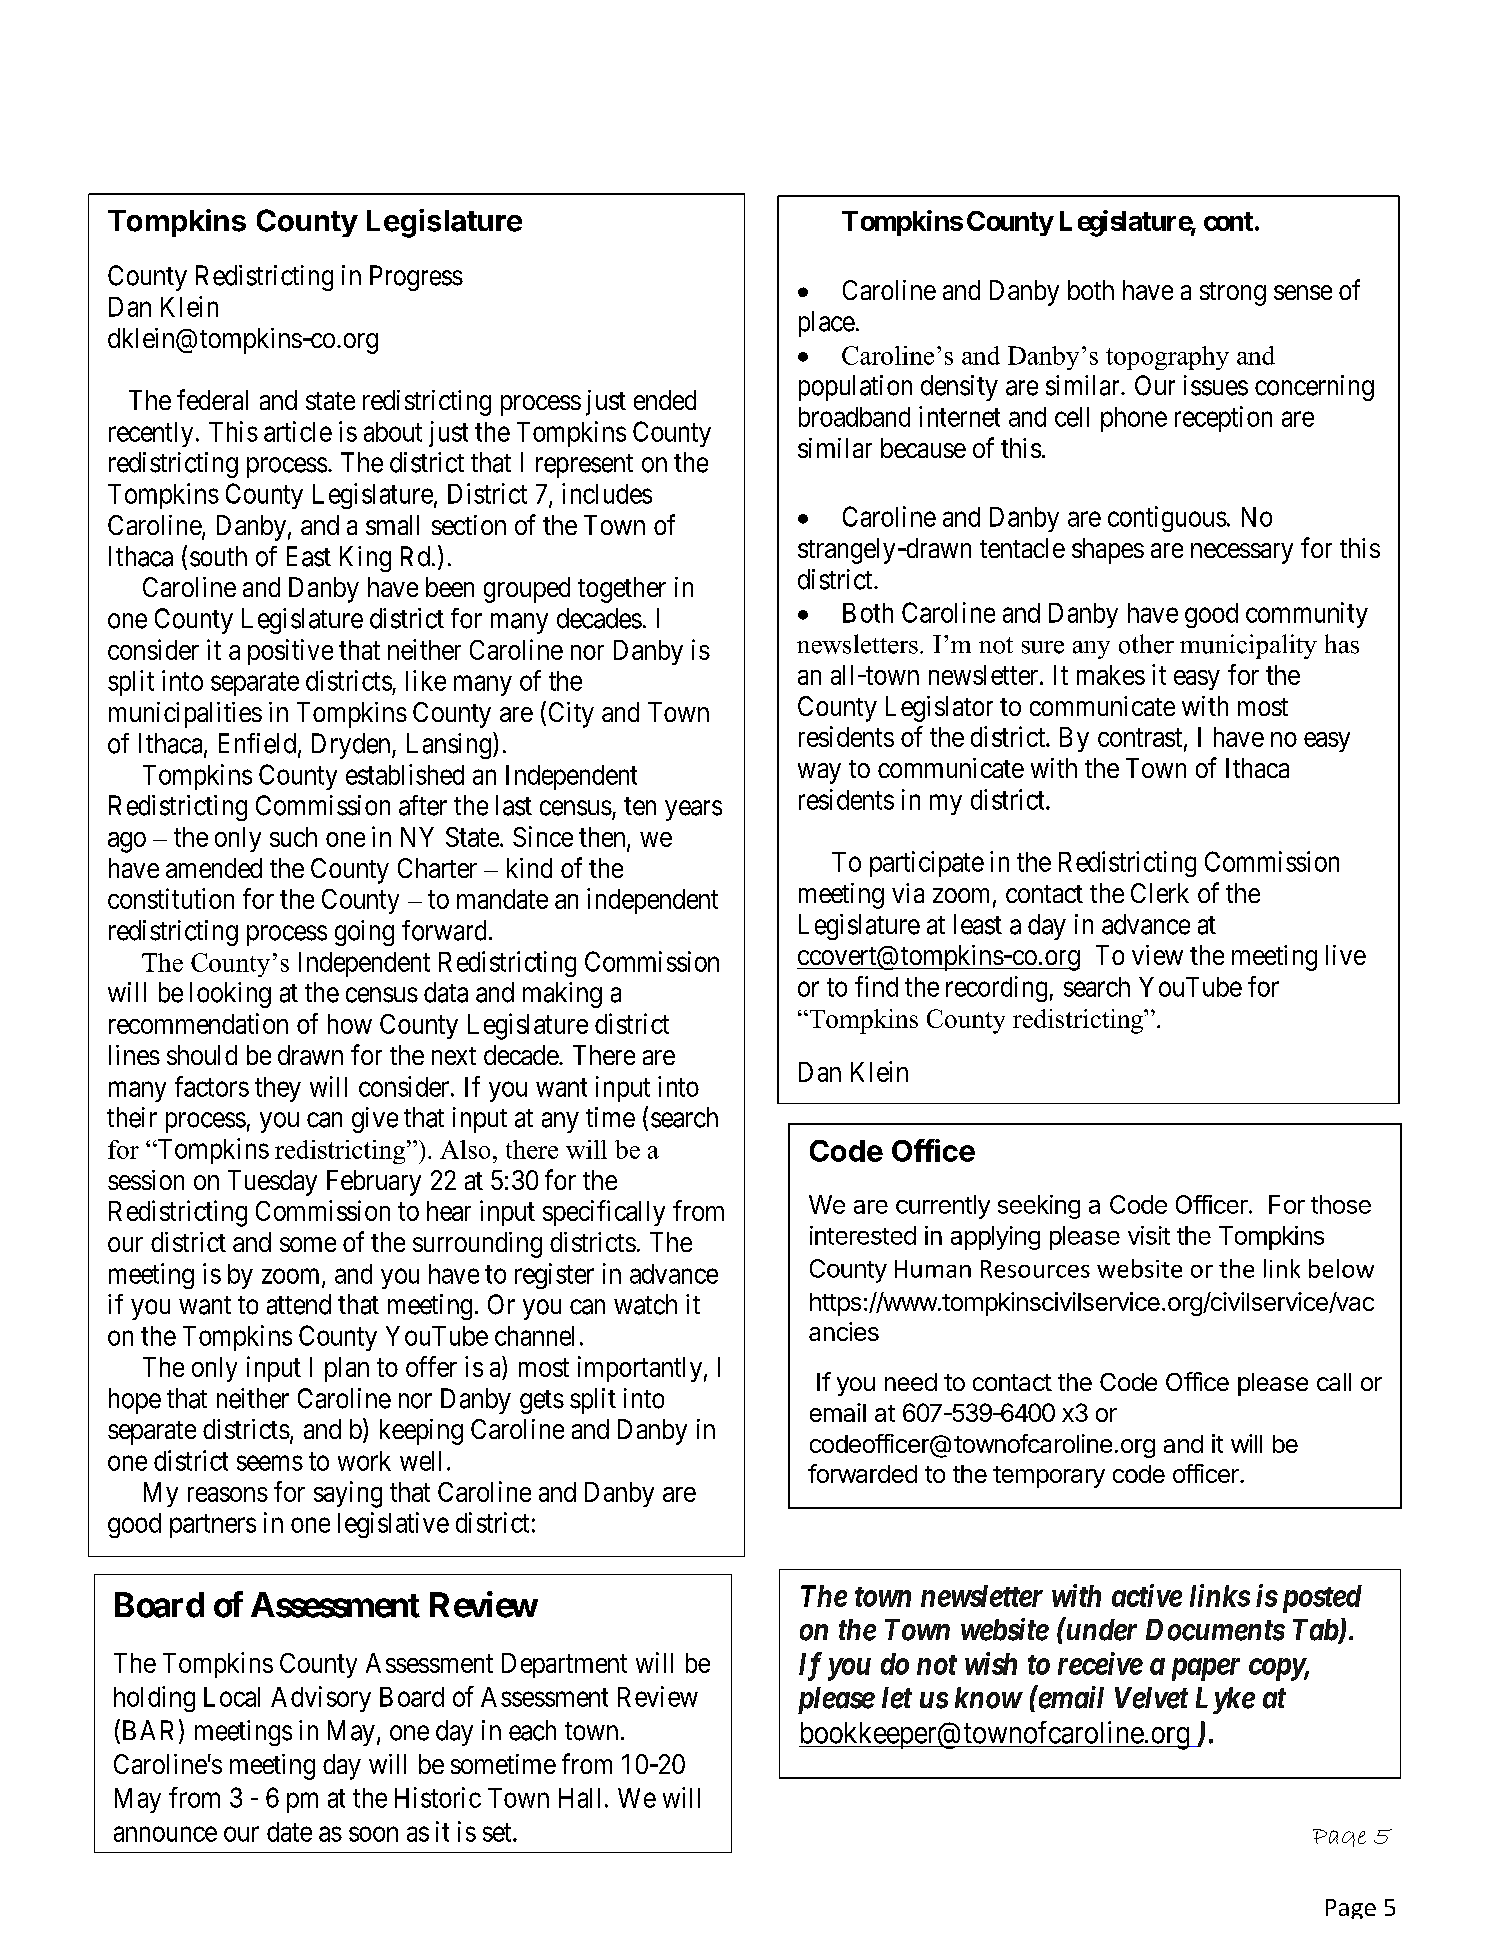 The width and height of the document is (1508, 1952). What do you see at coordinates (212, 399) in the document?
I see `federal` at bounding box center [212, 399].
